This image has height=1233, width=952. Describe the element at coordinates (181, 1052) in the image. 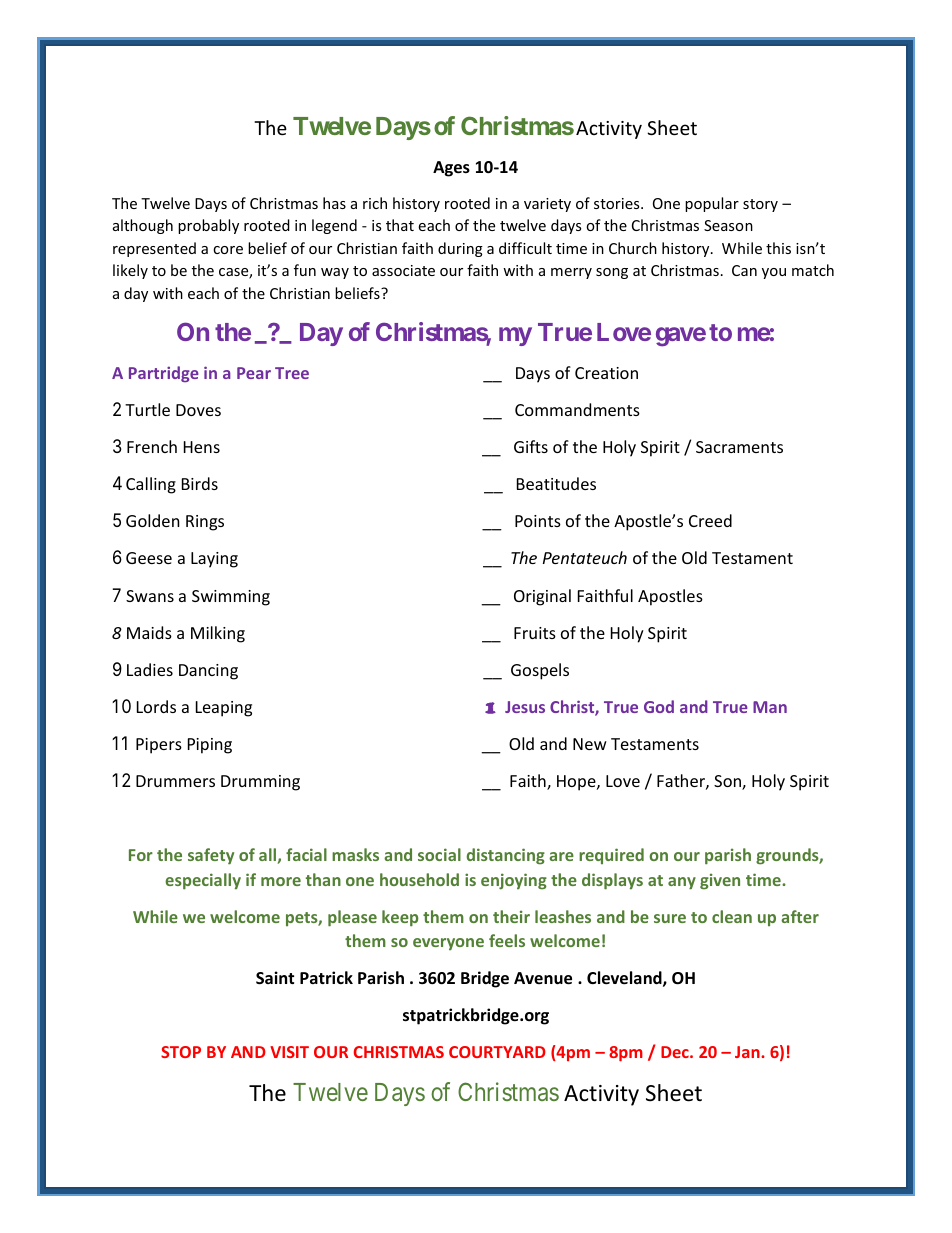

I see `STOP` at that location.
